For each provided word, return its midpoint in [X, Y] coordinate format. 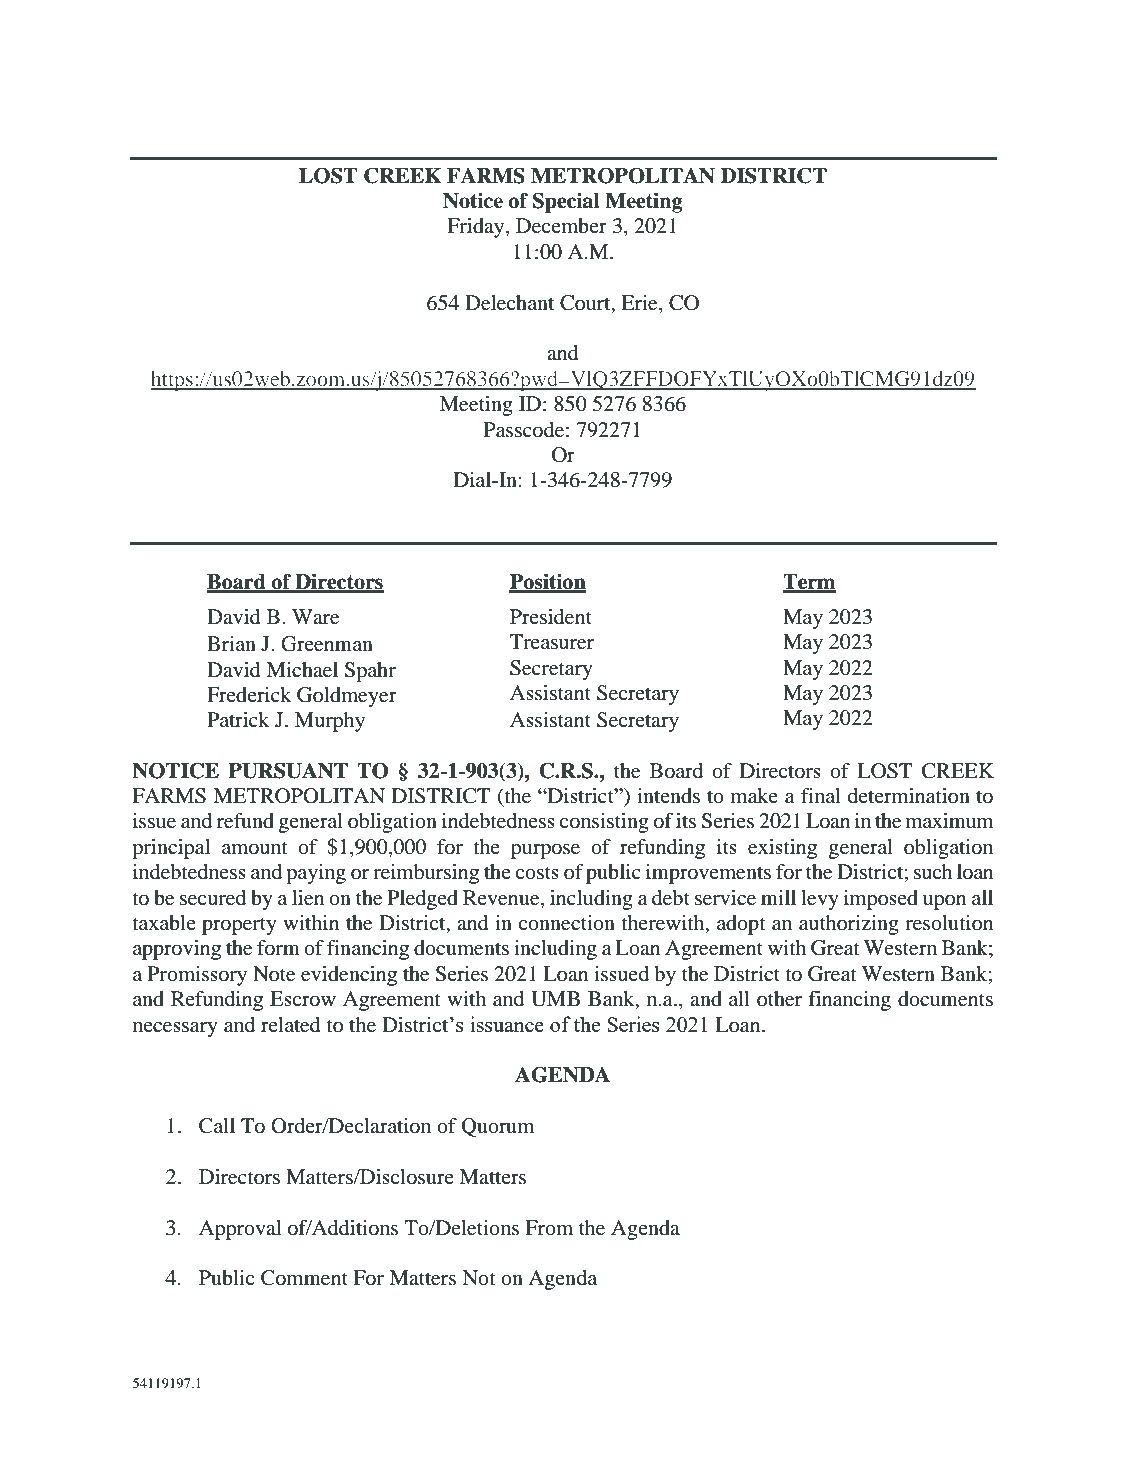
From [549, 1228]
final [821, 795]
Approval [240, 1230]
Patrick [238, 719]
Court [586, 303]
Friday [477, 228]
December [561, 226]
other [779, 999]
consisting [604, 823]
